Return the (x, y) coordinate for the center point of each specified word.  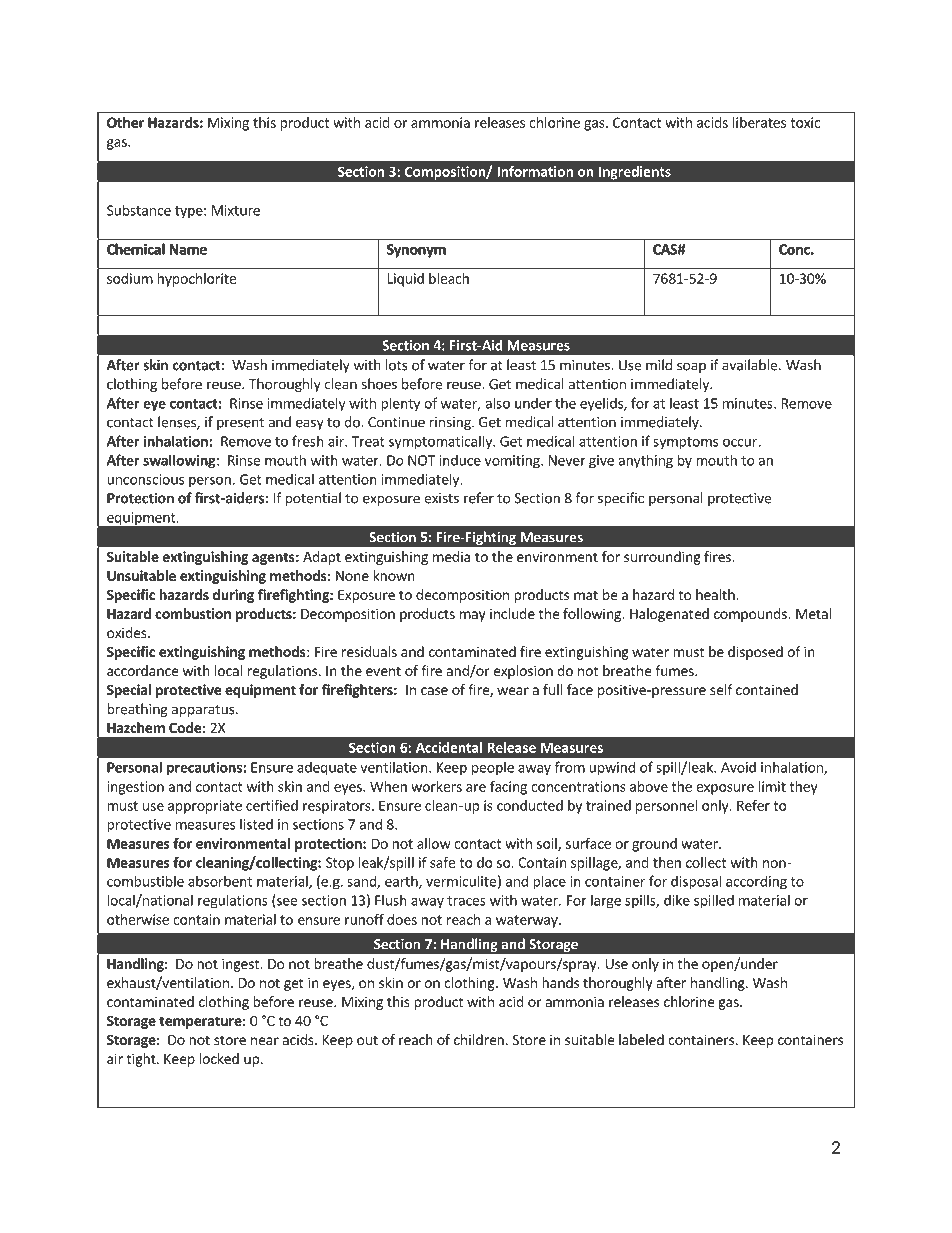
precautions (205, 769)
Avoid (738, 767)
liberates (759, 122)
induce (460, 460)
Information (535, 171)
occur (740, 443)
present (240, 424)
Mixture (236, 210)
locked (219, 1058)
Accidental (449, 747)
